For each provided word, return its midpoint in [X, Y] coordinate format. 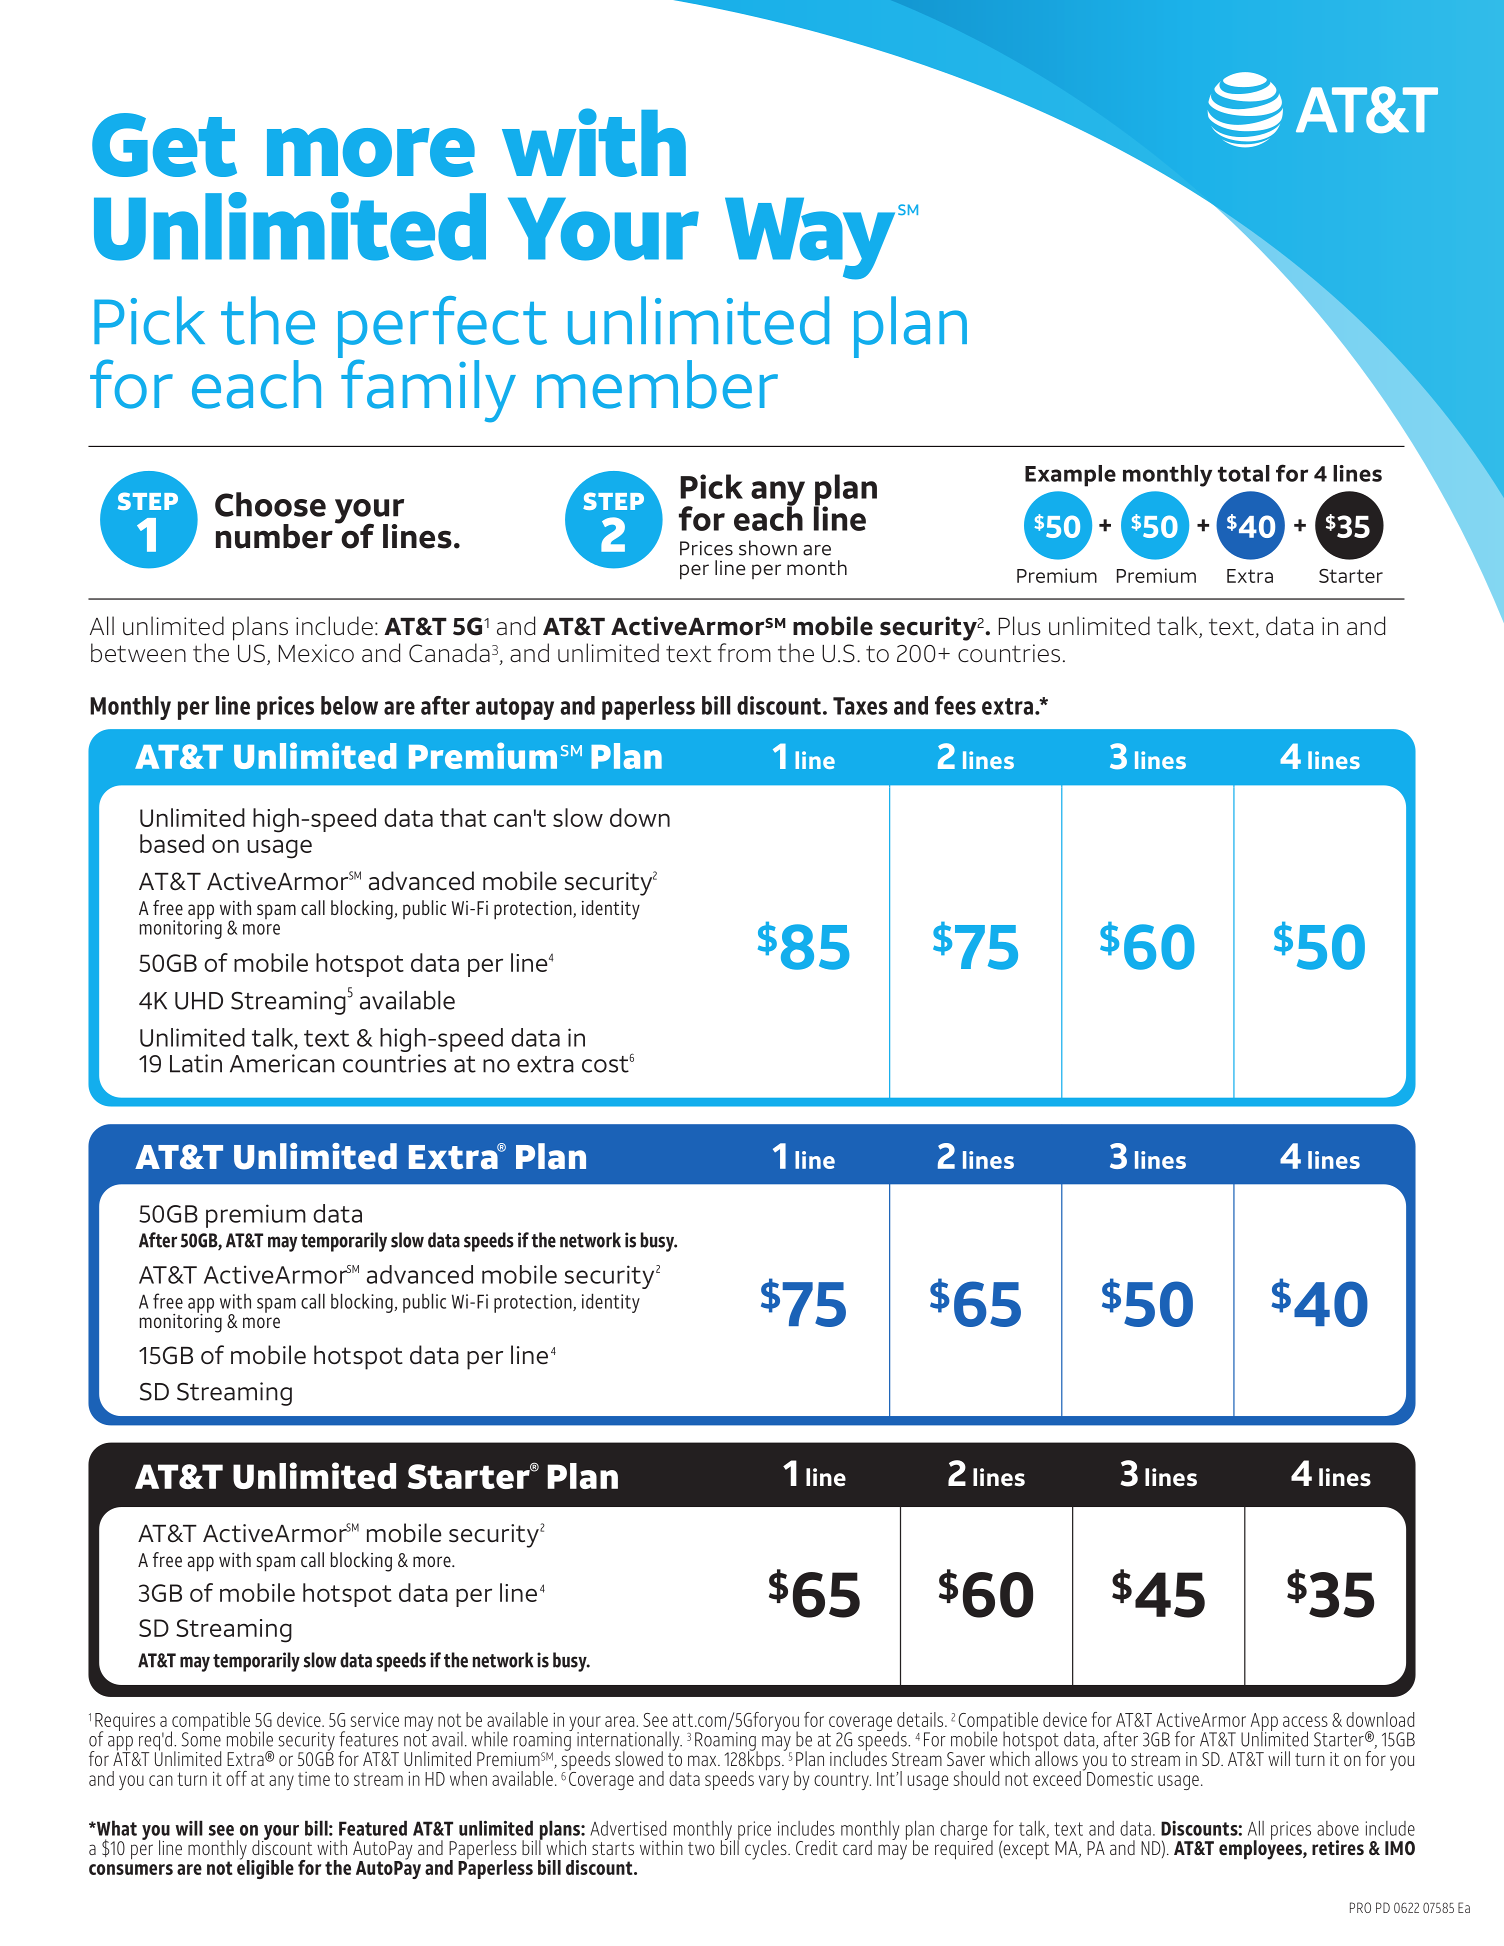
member [657, 384]
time [314, 1779]
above [1338, 1828]
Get [164, 145]
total [1244, 473]
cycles [767, 1850]
